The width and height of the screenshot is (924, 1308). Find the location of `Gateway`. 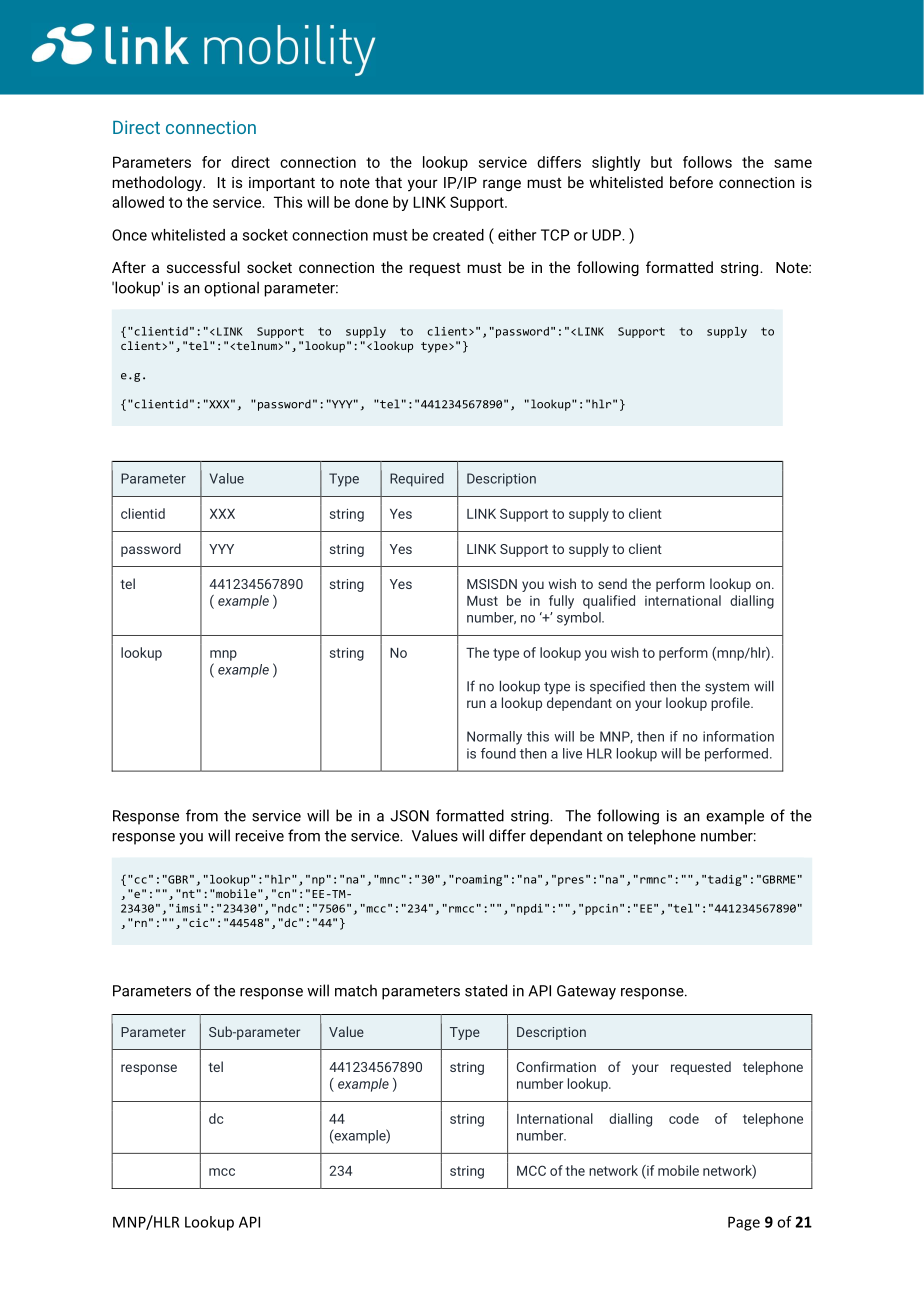

Gateway is located at coordinates (586, 992).
